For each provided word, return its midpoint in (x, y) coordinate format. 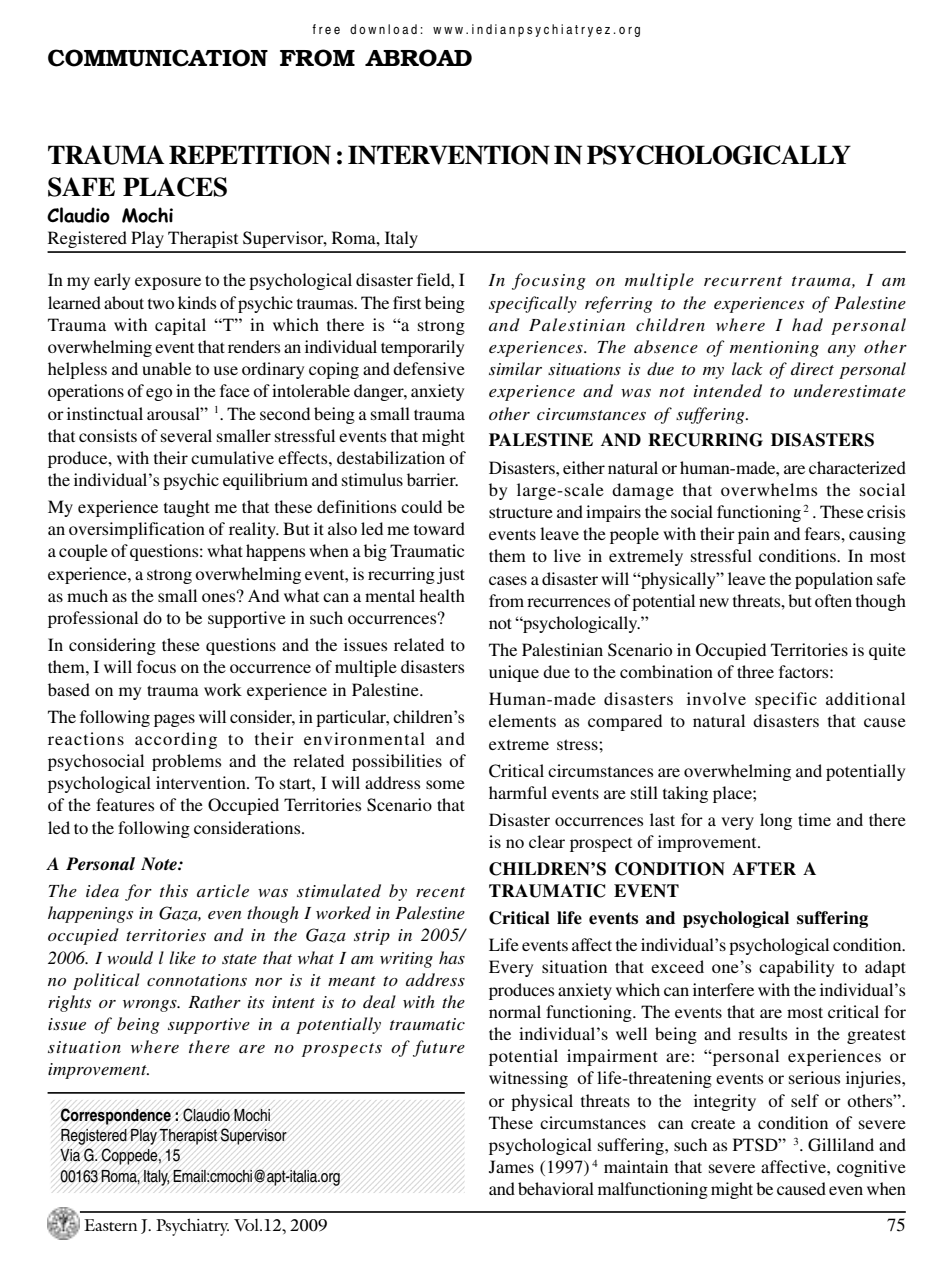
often (833, 600)
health (442, 595)
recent (440, 892)
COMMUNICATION (158, 58)
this (174, 890)
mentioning (774, 349)
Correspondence (115, 1116)
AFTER (764, 868)
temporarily (422, 348)
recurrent (743, 281)
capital (180, 326)
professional (93, 619)
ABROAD (418, 58)
